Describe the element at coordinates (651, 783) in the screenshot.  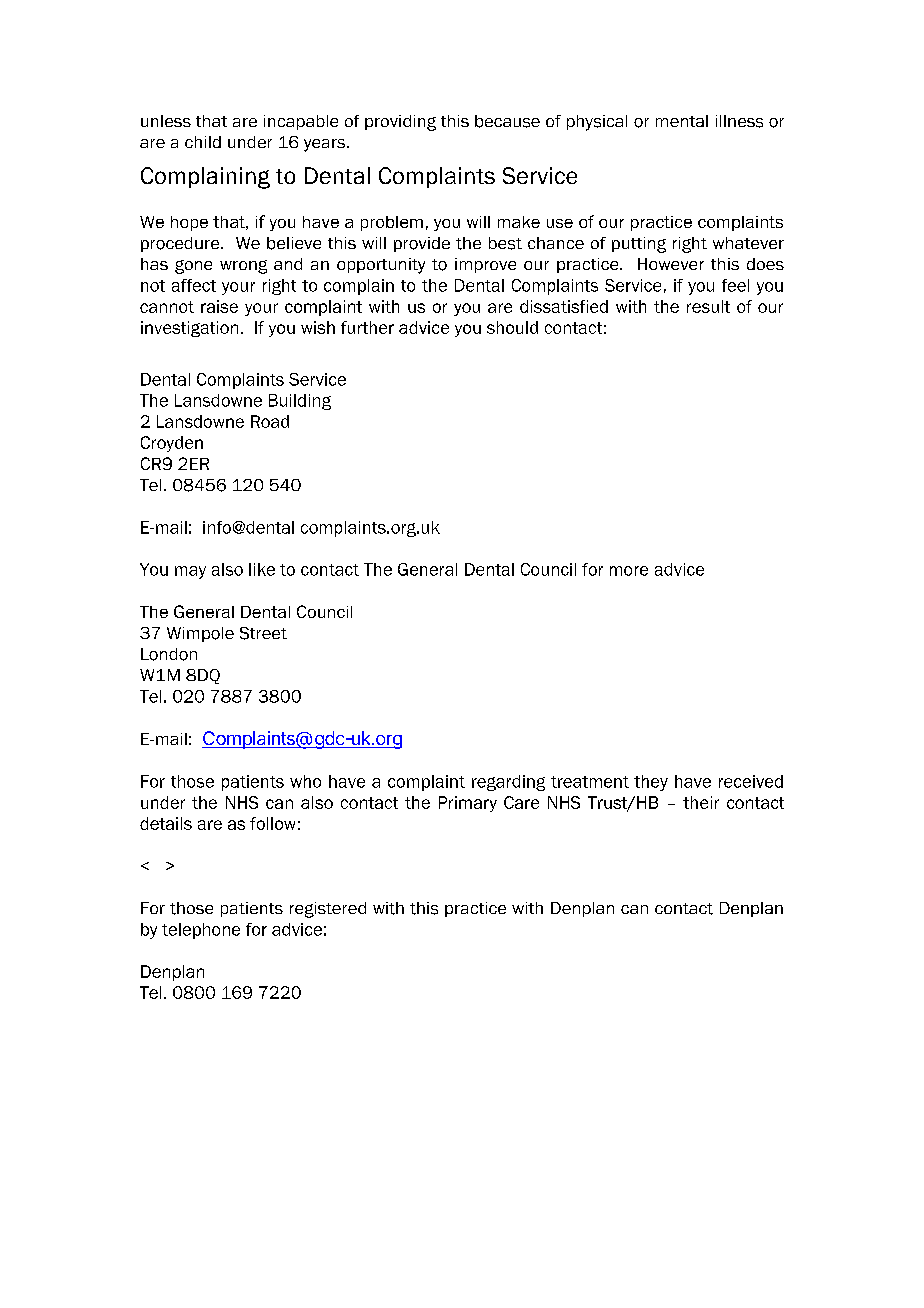
I see `they` at that location.
